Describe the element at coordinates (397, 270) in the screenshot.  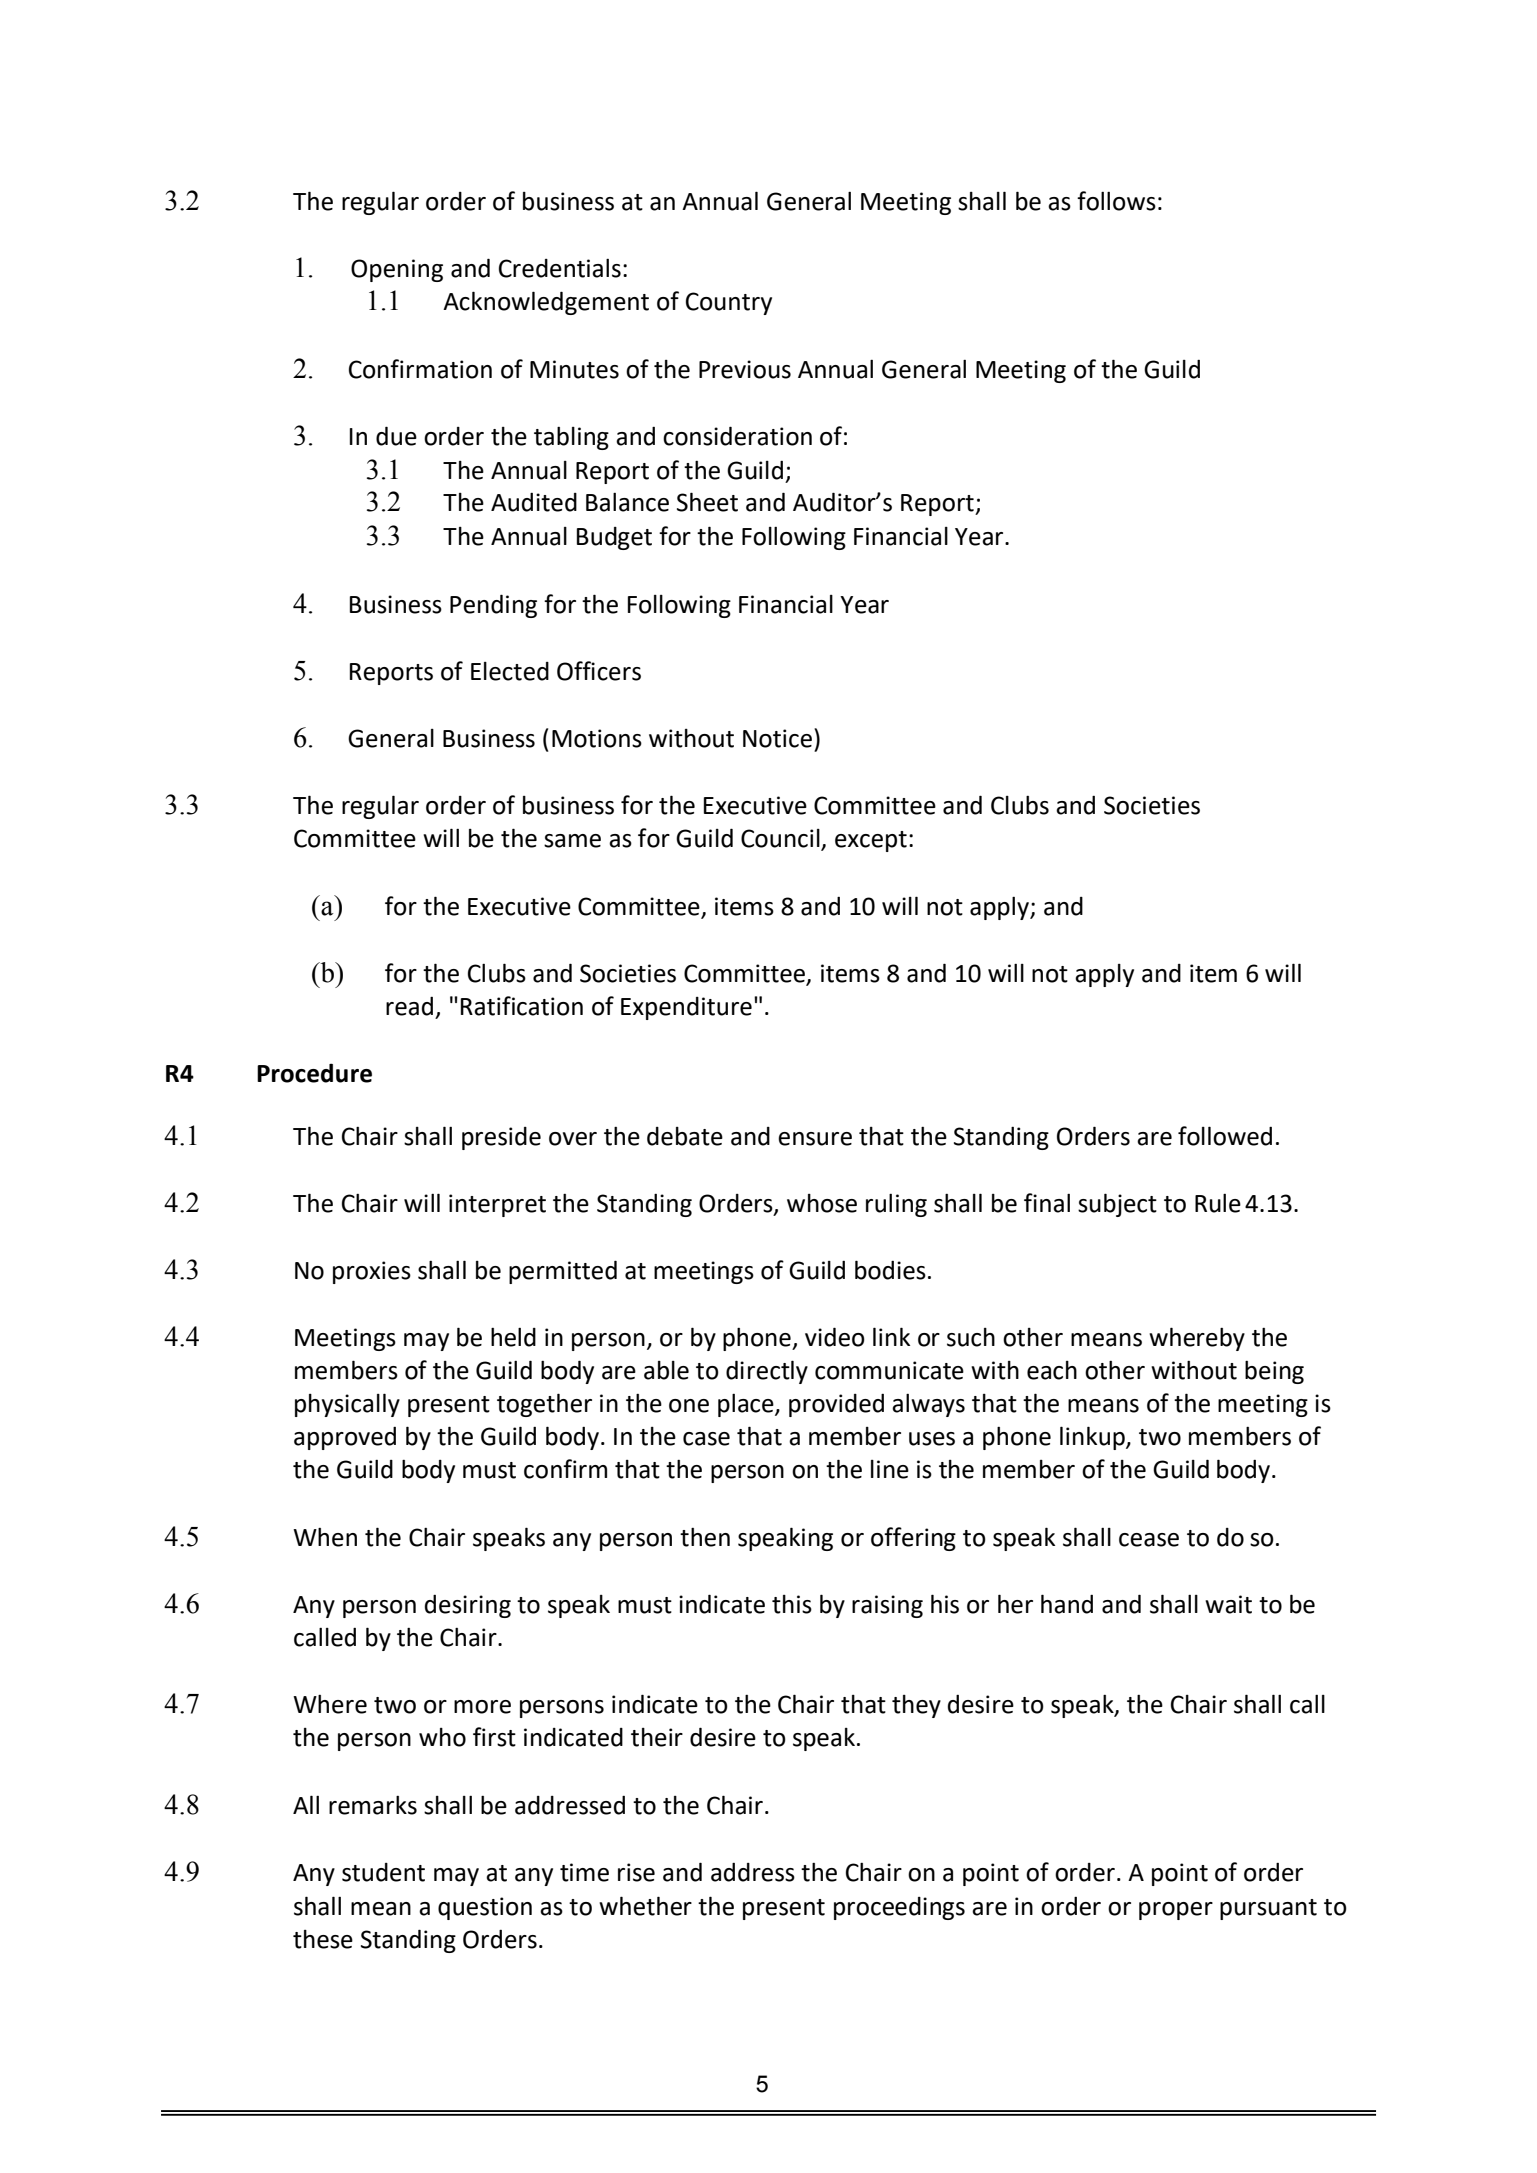
I see `Opening` at that location.
